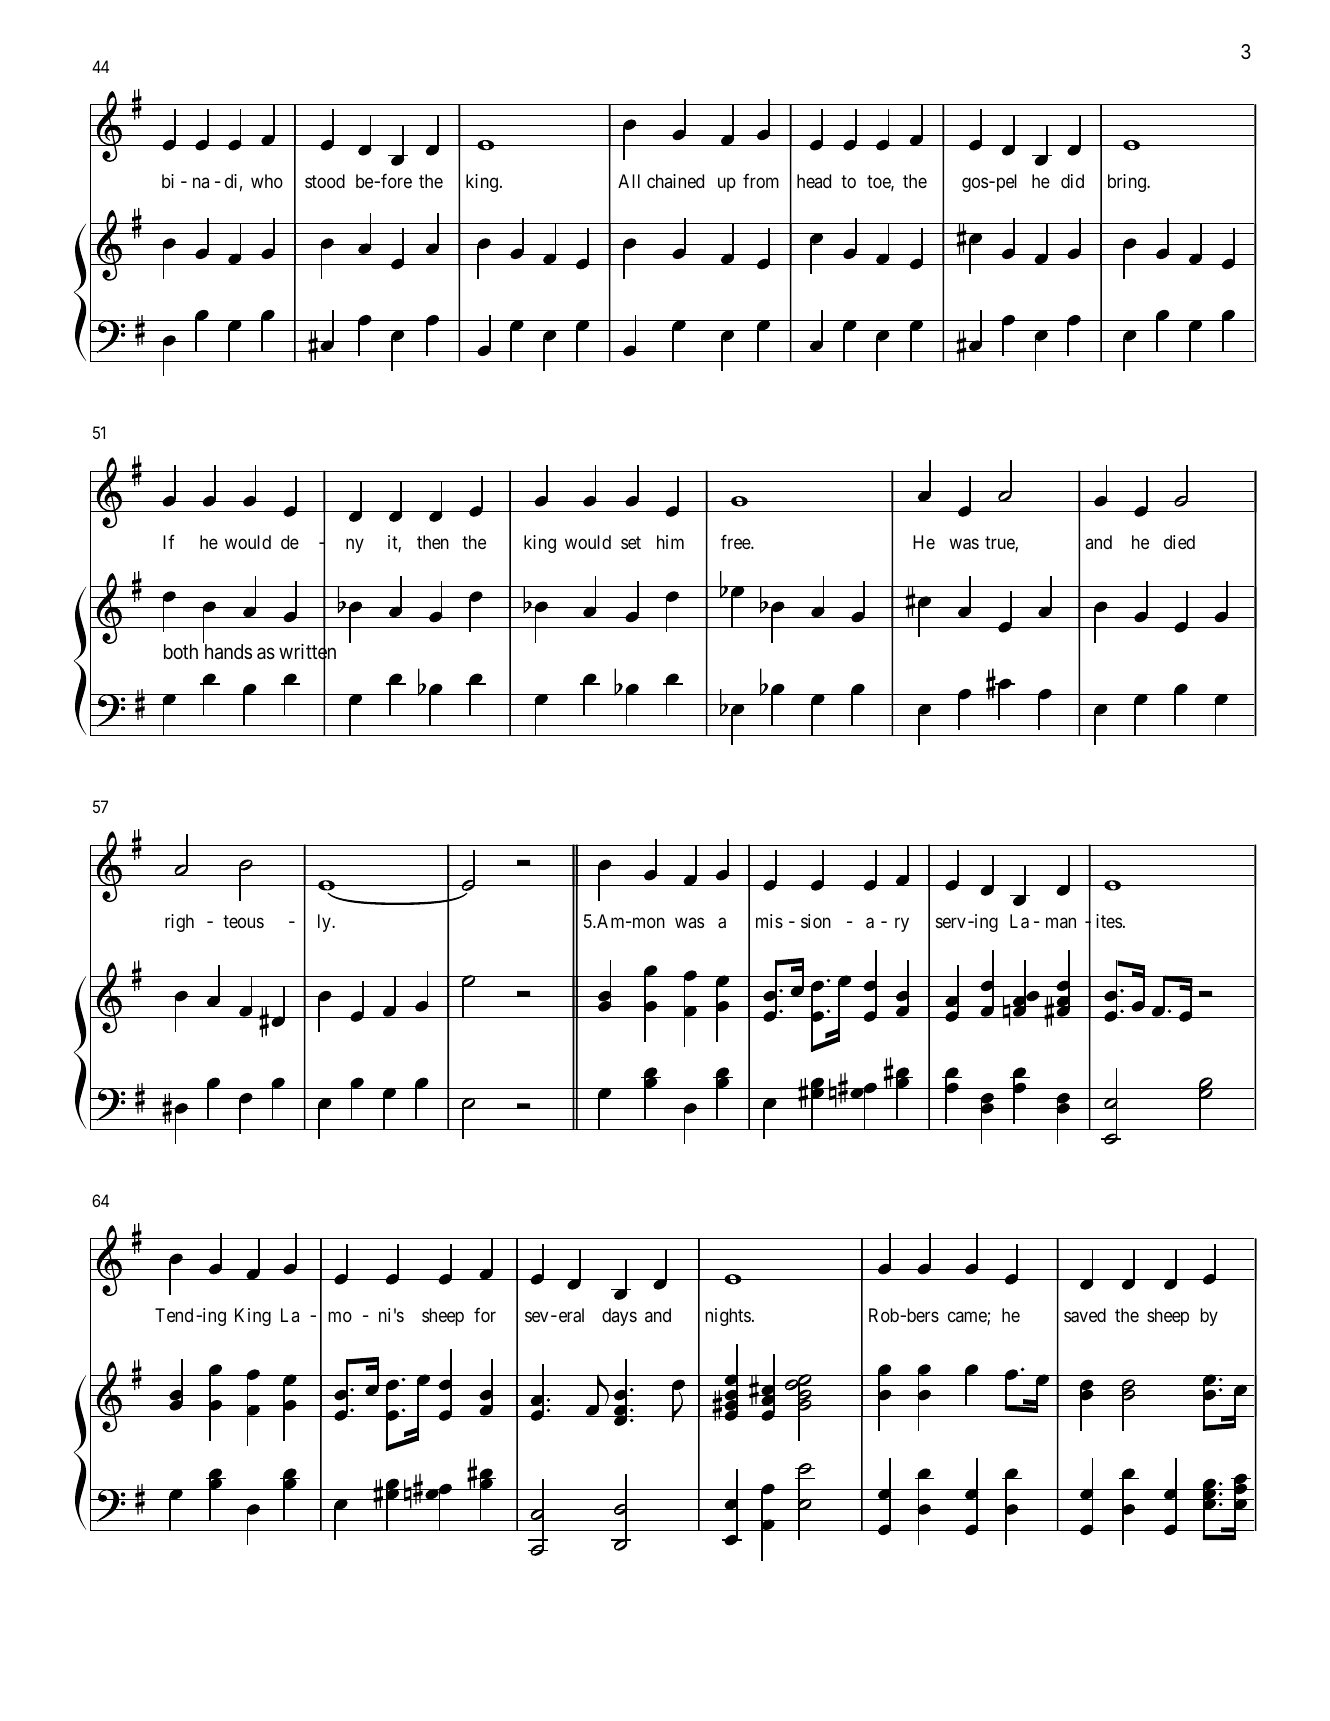  What do you see at coordinates (325, 181) in the document?
I see `stood` at bounding box center [325, 181].
